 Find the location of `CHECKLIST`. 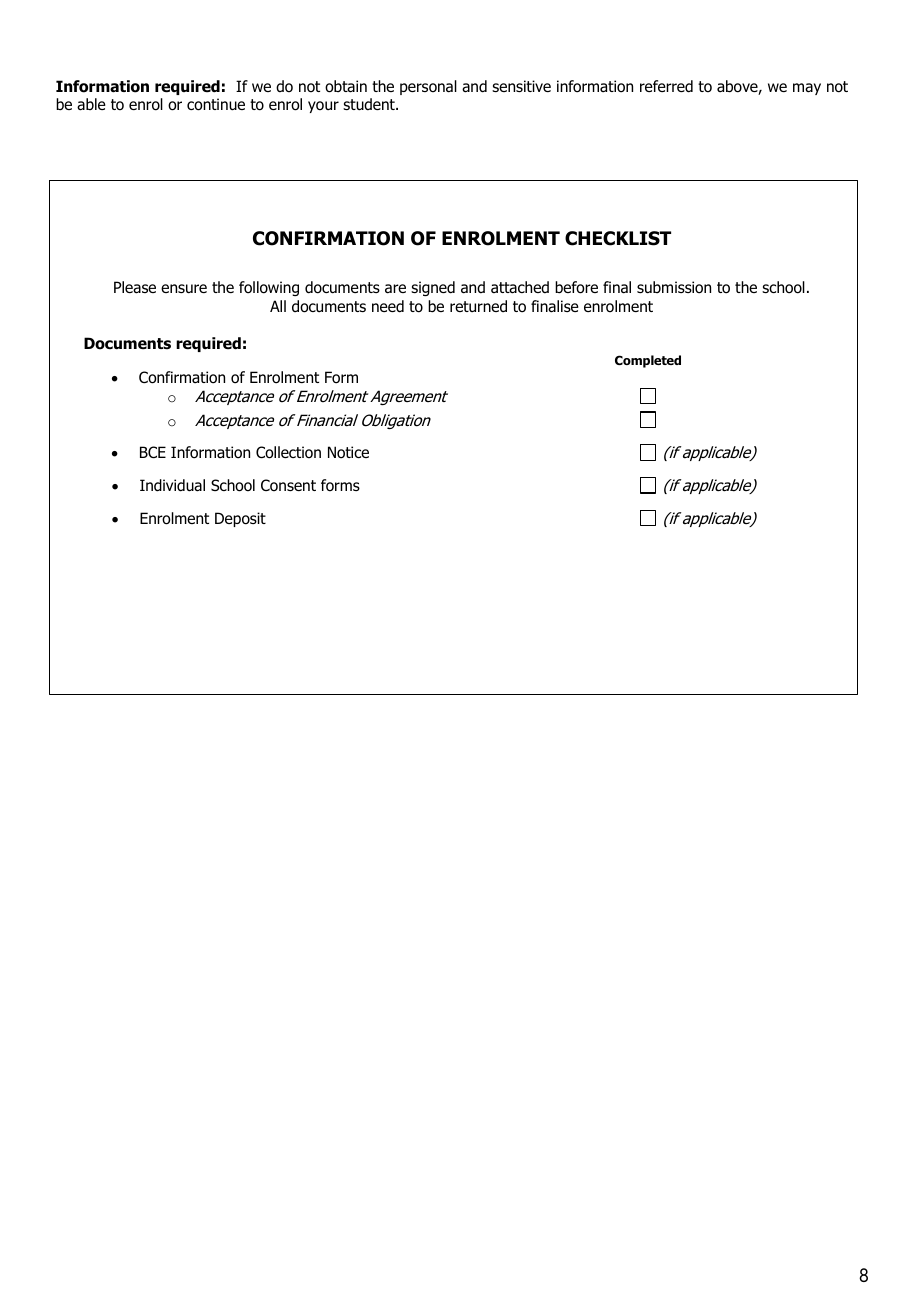

CHECKLIST is located at coordinates (618, 238).
